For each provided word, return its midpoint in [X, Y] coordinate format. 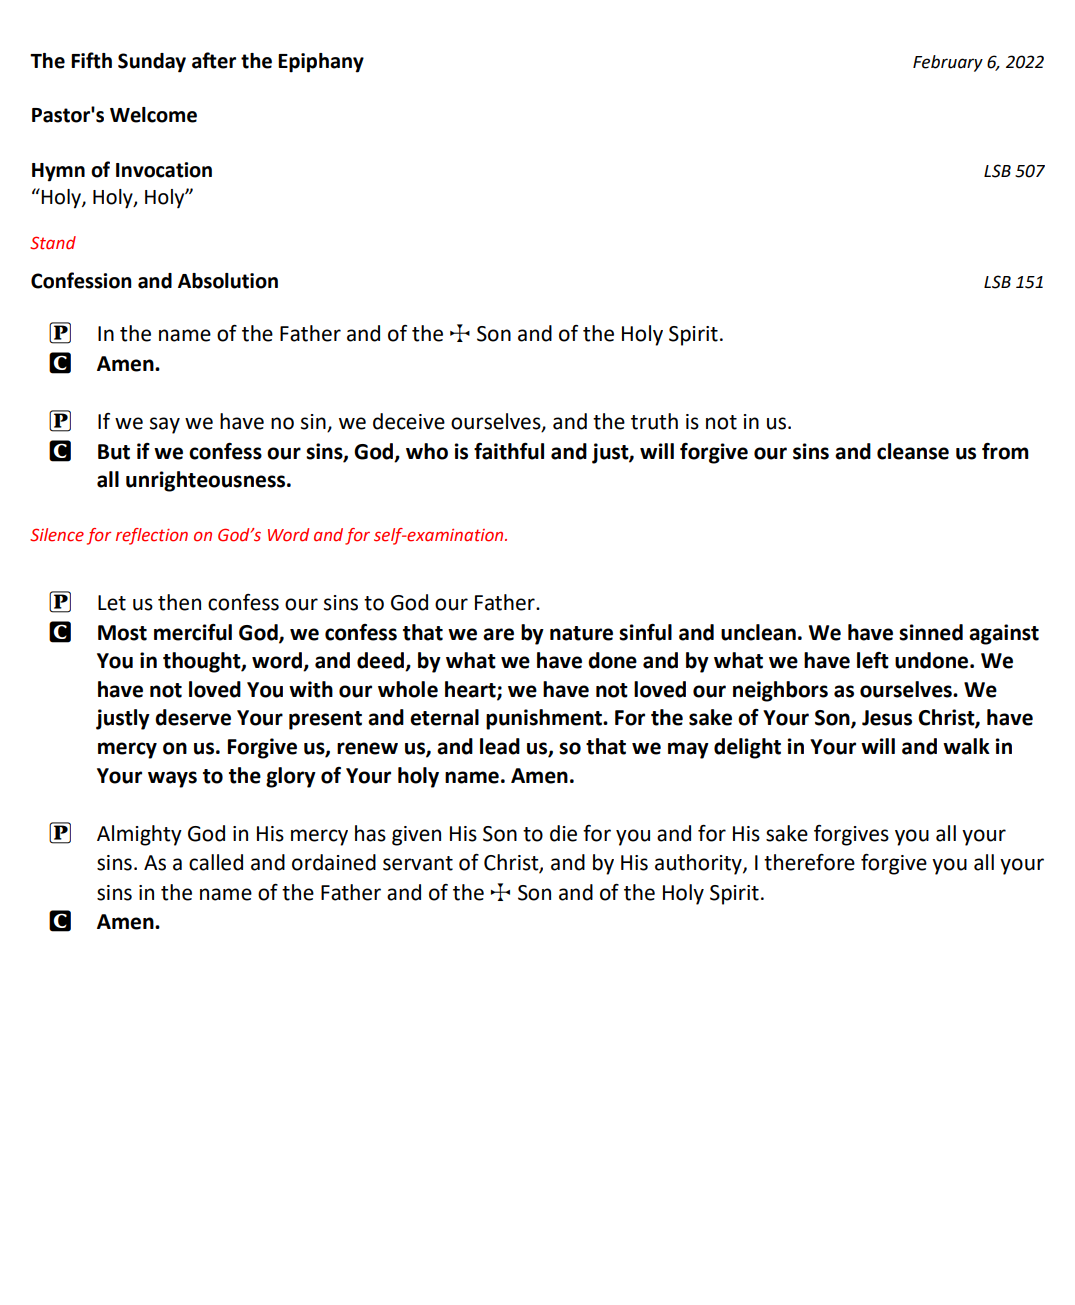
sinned [931, 632]
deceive [409, 421]
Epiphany [321, 63]
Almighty [139, 835]
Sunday [152, 63]
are [498, 634]
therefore [809, 862]
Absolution [228, 281]
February [948, 63]
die [563, 833]
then [179, 602]
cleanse [913, 451]
